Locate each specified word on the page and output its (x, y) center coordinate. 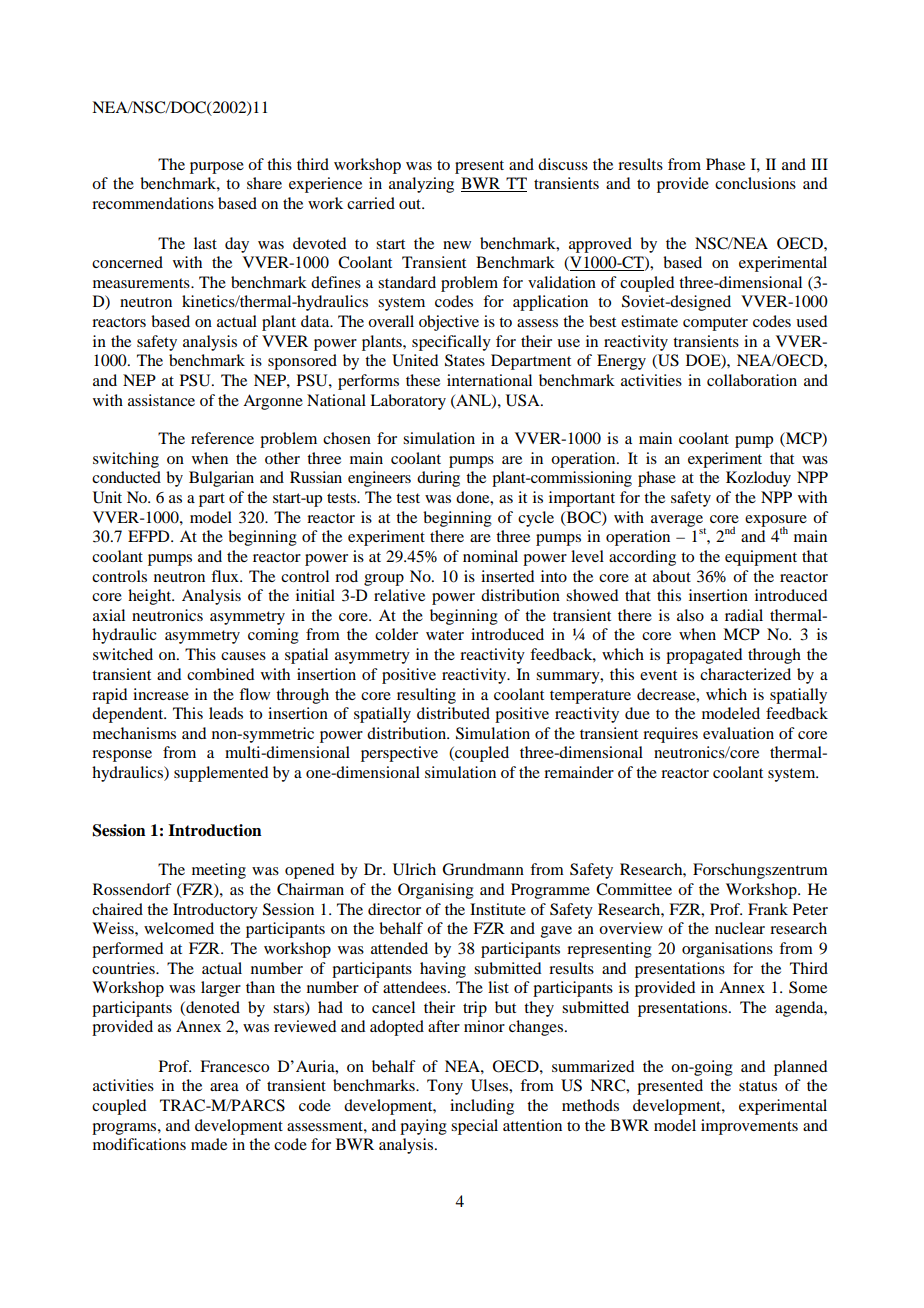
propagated (704, 656)
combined (220, 674)
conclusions (755, 183)
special (474, 1127)
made (209, 1144)
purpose (217, 168)
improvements (749, 1127)
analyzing (421, 185)
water (445, 635)
